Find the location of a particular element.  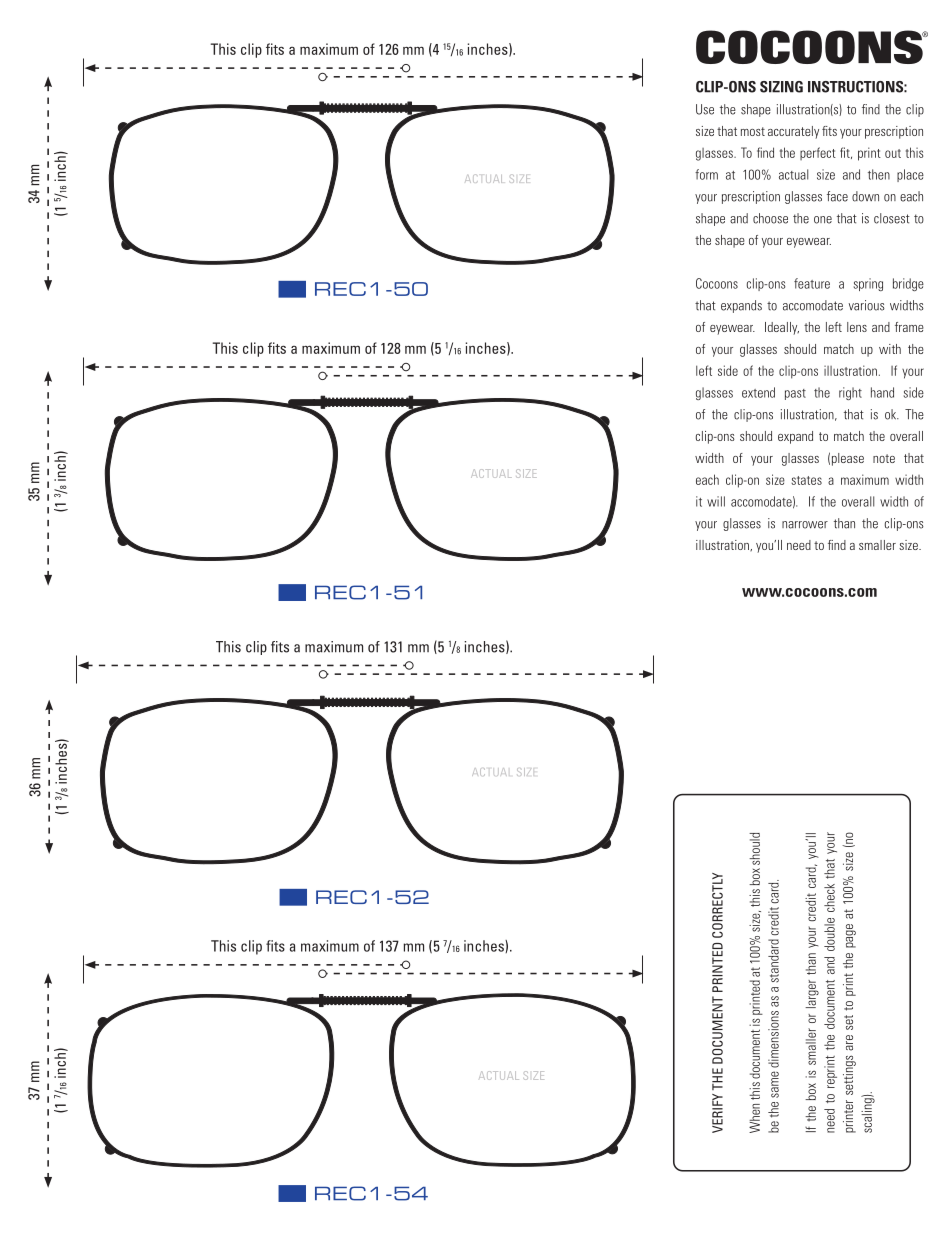

spring is located at coordinates (868, 284).
